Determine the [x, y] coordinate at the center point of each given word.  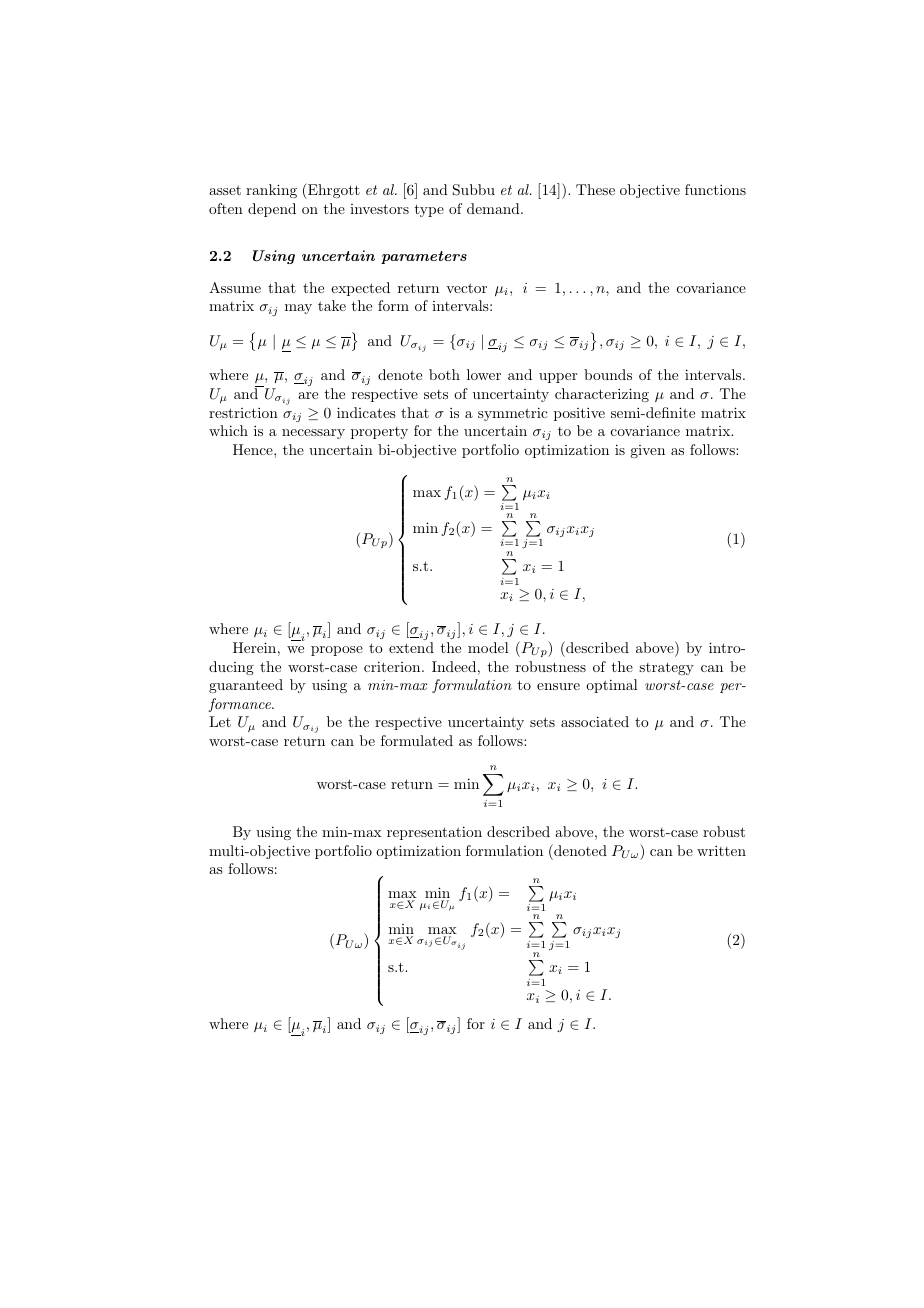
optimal [612, 686]
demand [494, 208]
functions [715, 189]
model [488, 647]
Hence [254, 449]
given [647, 451]
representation [434, 833]
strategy [666, 668]
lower [484, 374]
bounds [608, 374]
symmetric [513, 414]
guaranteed [246, 686]
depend [272, 210]
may [298, 309]
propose [337, 651]
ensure [558, 686]
